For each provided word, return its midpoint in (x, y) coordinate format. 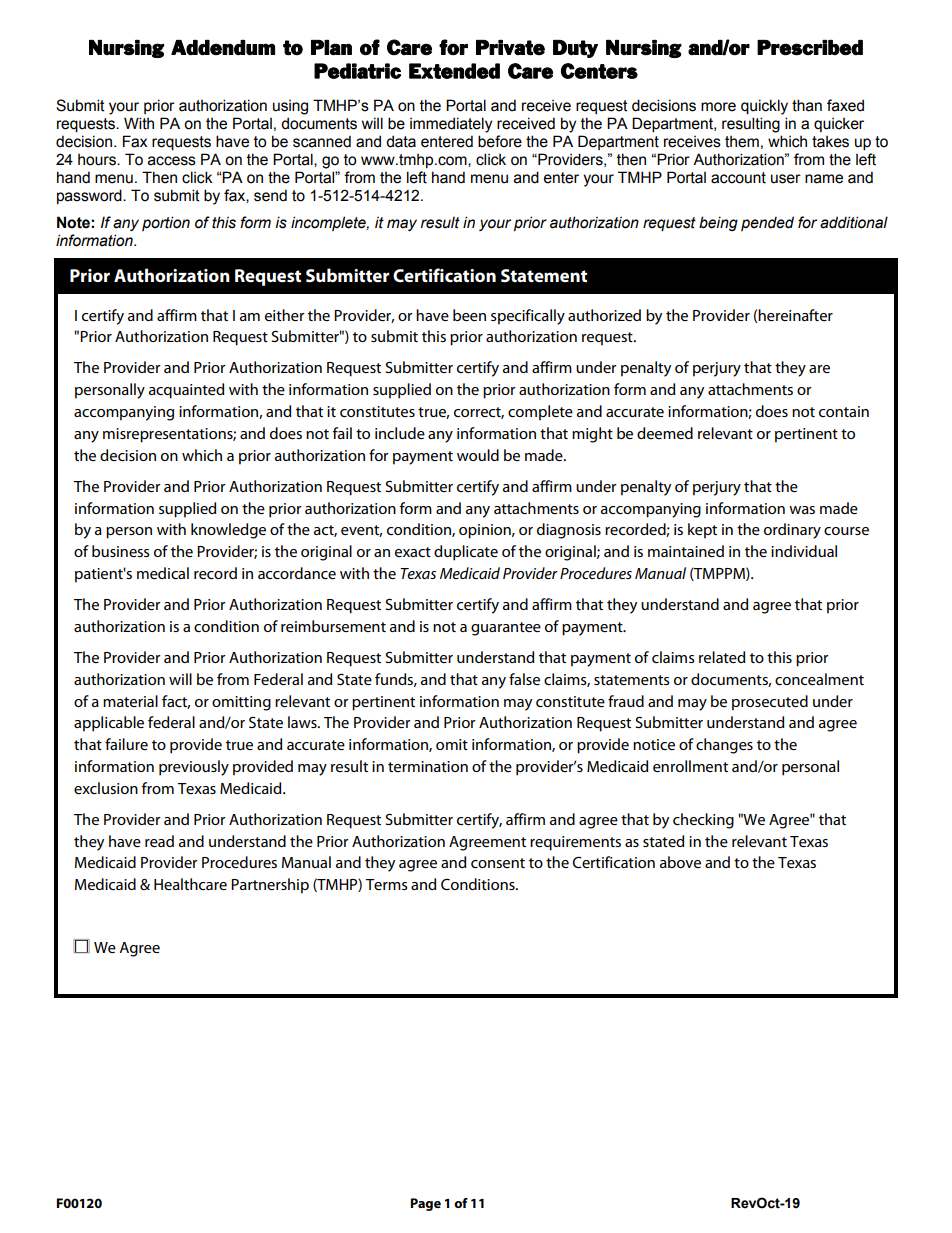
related (722, 657)
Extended (454, 71)
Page (425, 1204)
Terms (387, 884)
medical (163, 573)
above (680, 862)
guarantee (506, 629)
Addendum (223, 48)
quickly (764, 107)
